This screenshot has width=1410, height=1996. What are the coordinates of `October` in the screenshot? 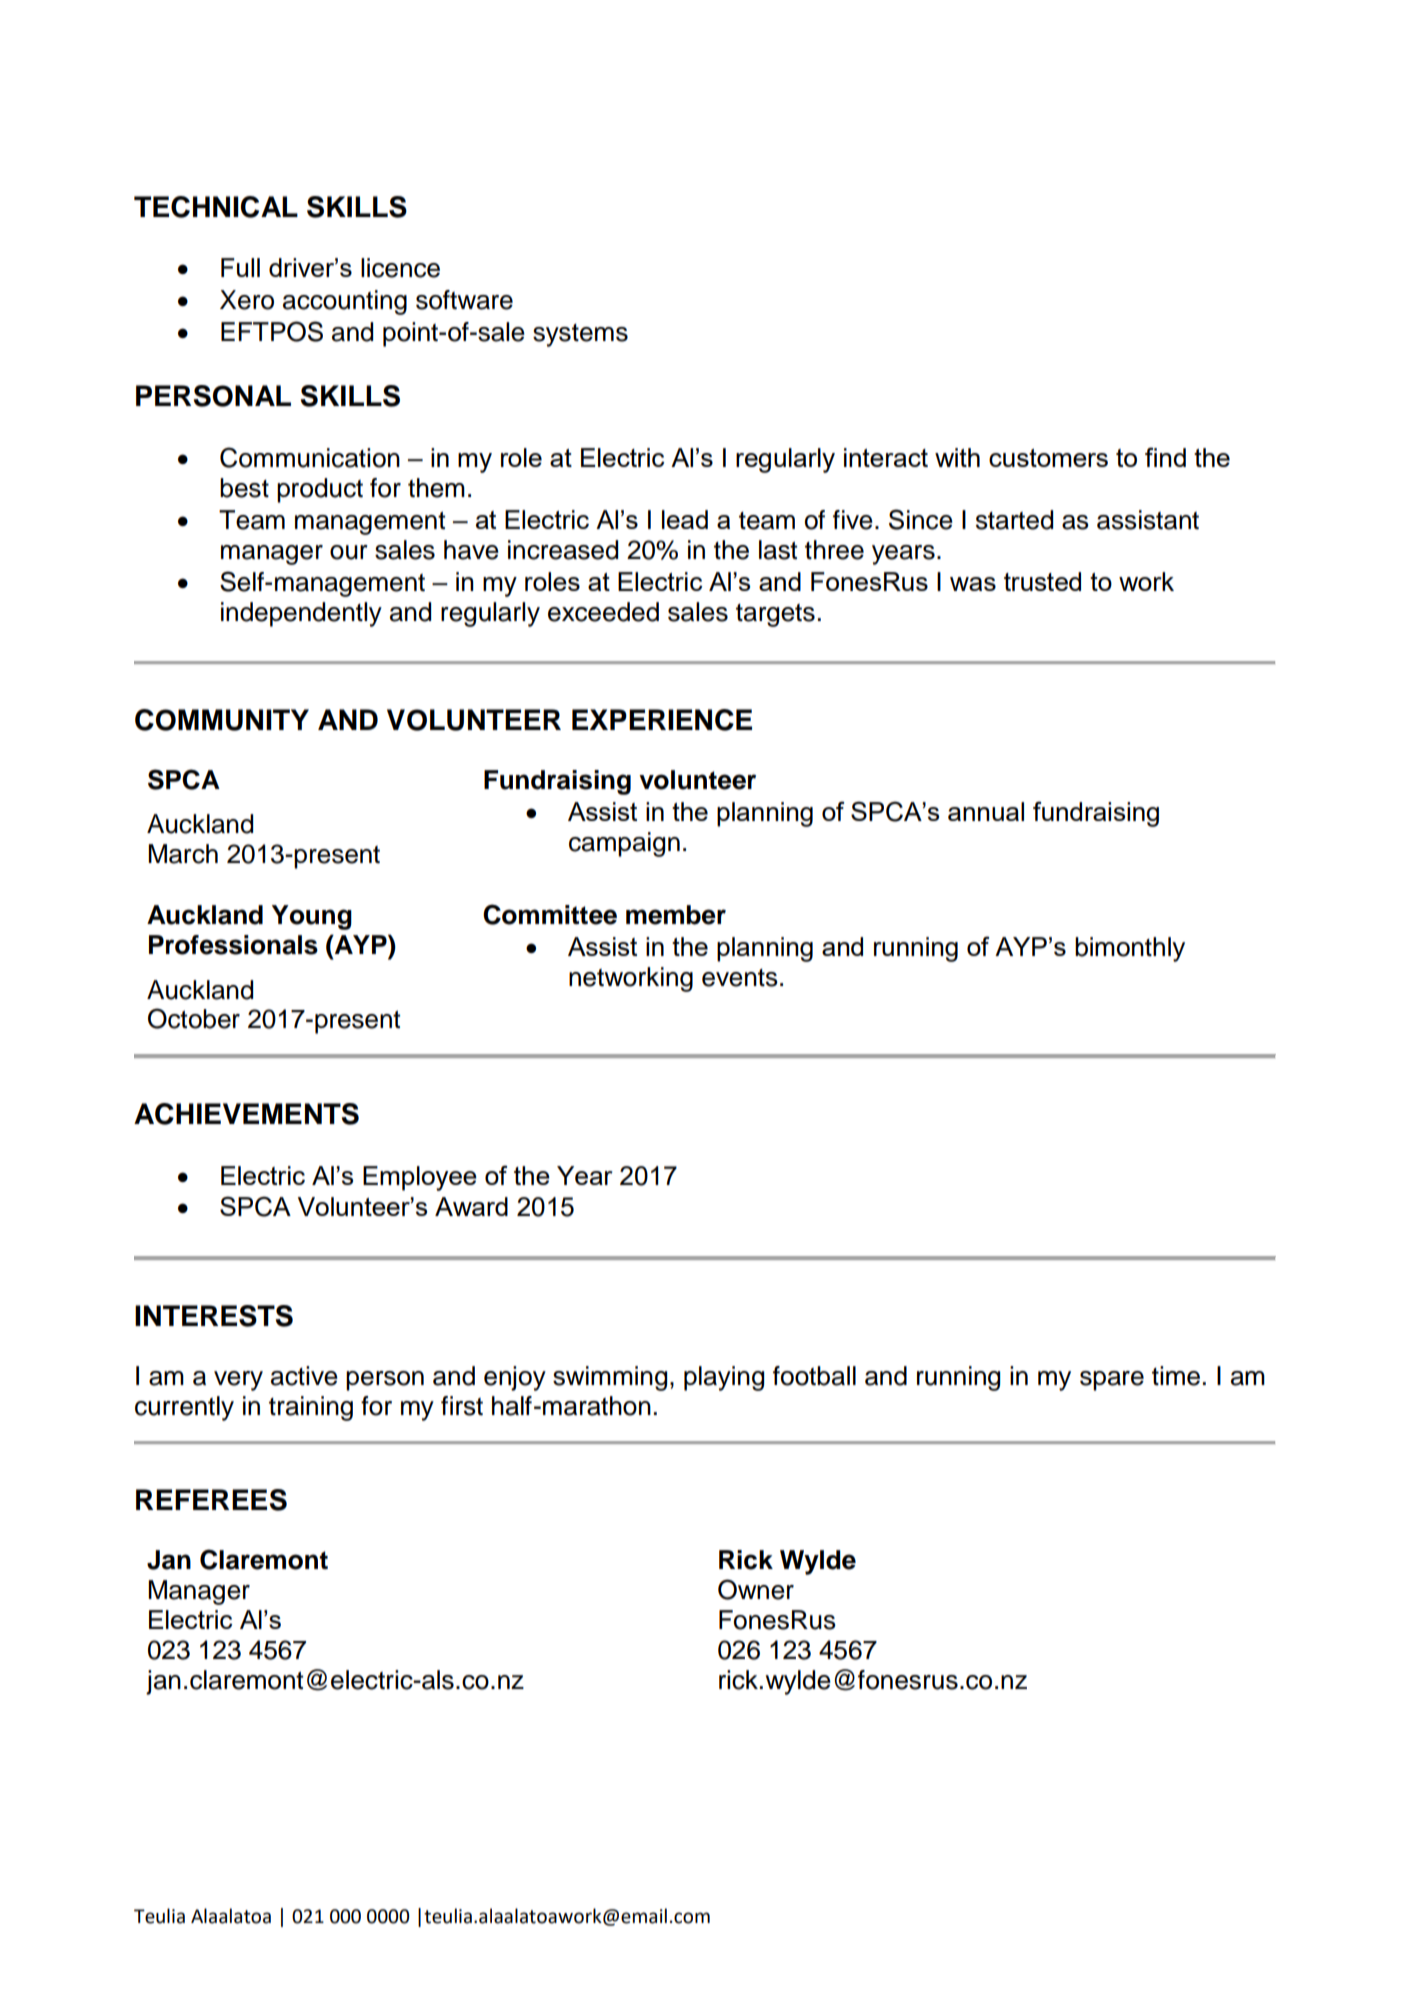 It's located at (194, 1018).
